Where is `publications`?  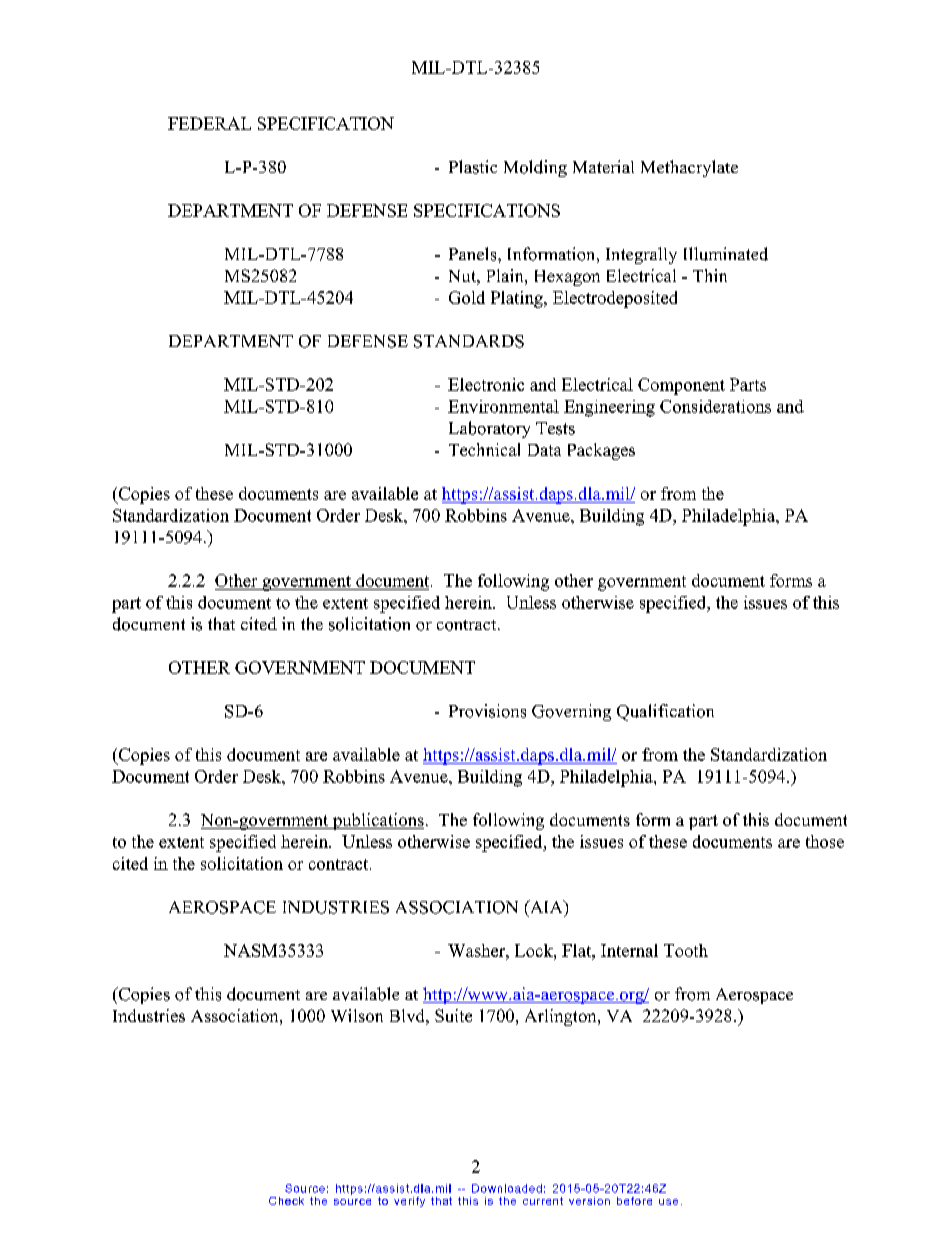
publications is located at coordinates (377, 821).
